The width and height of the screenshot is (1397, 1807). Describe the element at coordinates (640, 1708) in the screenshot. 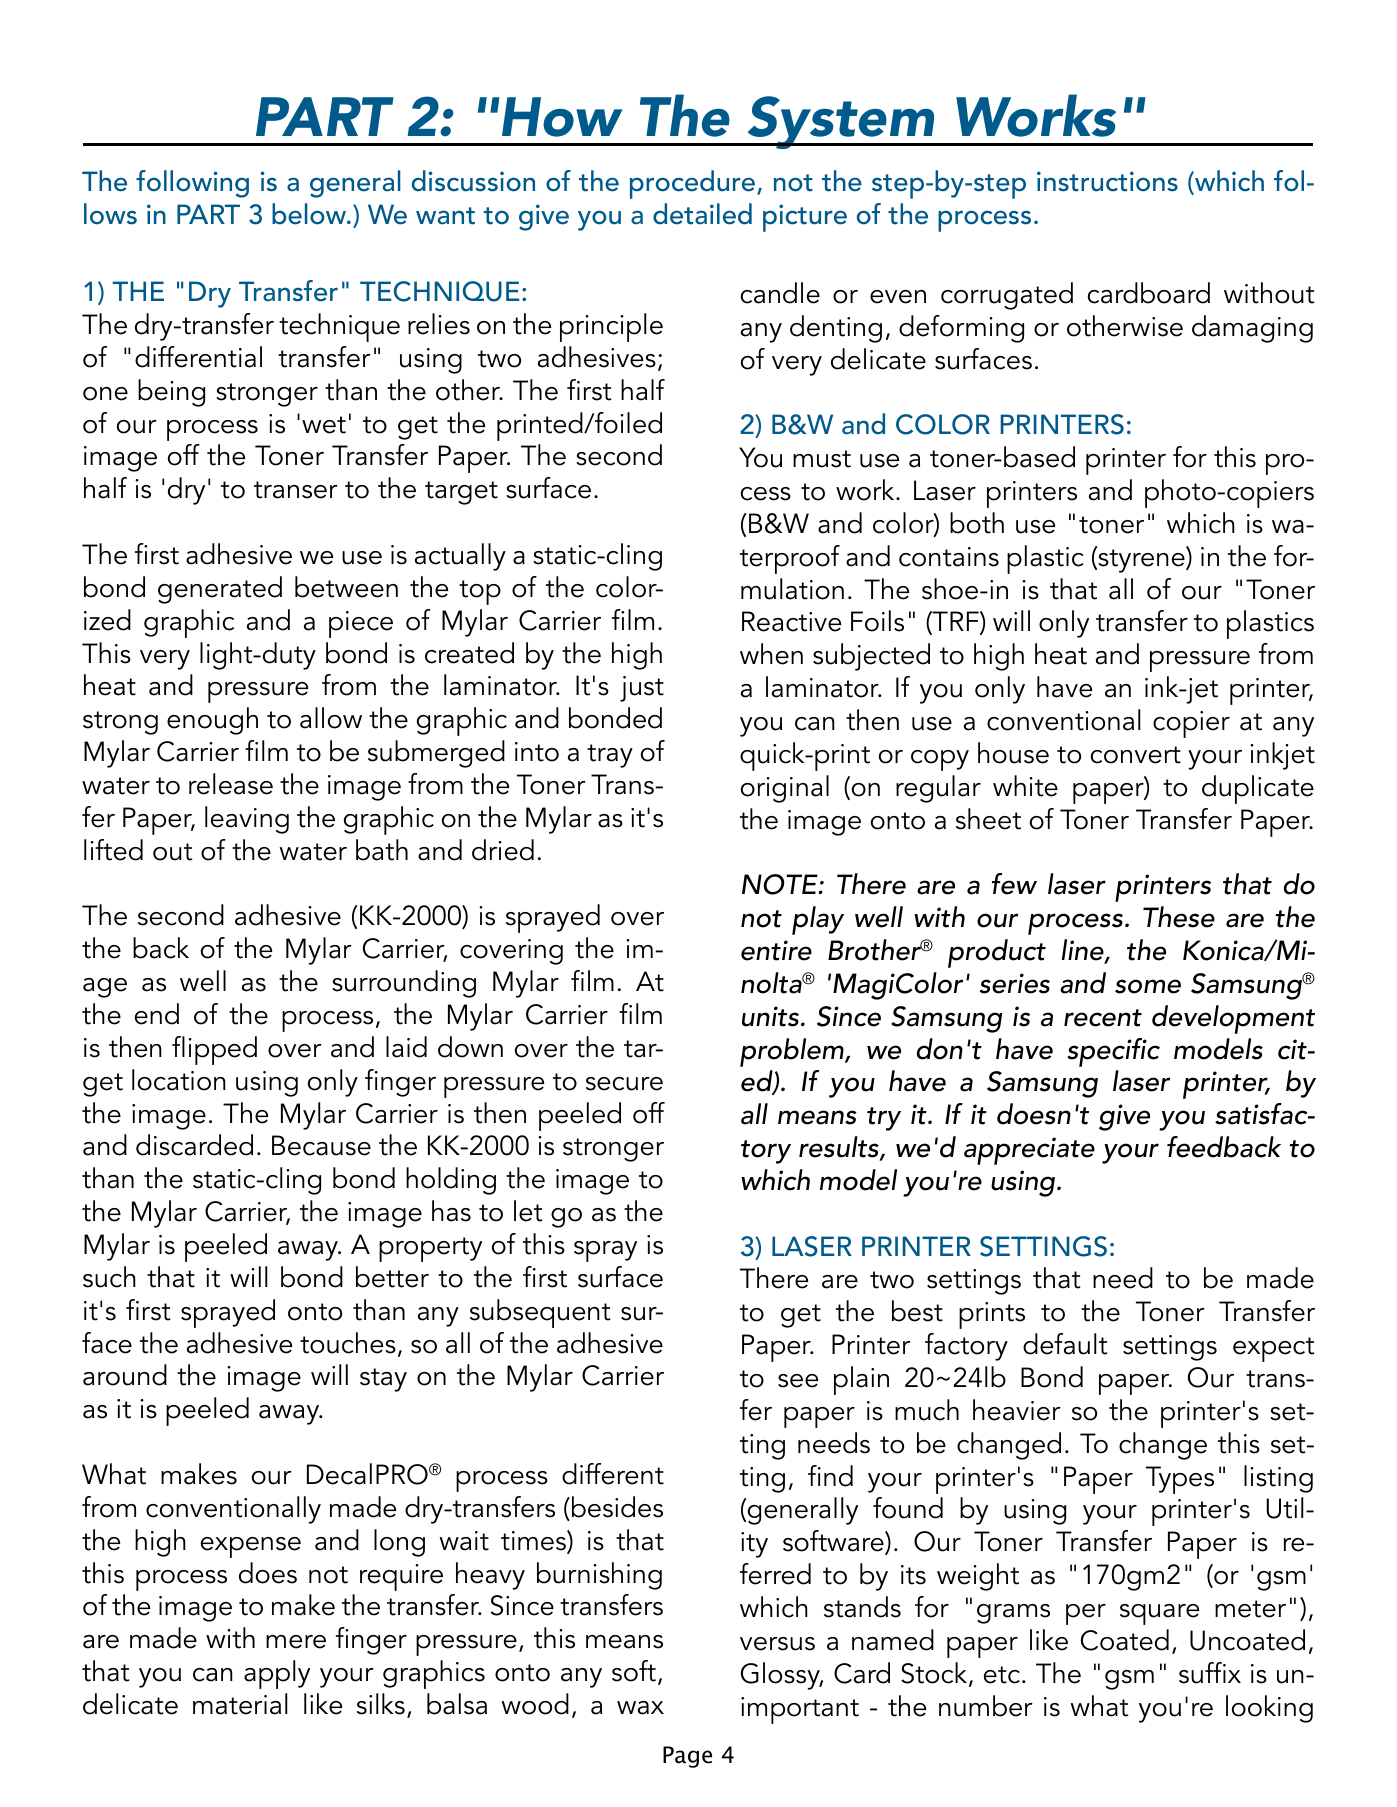

I see `wax` at that location.
